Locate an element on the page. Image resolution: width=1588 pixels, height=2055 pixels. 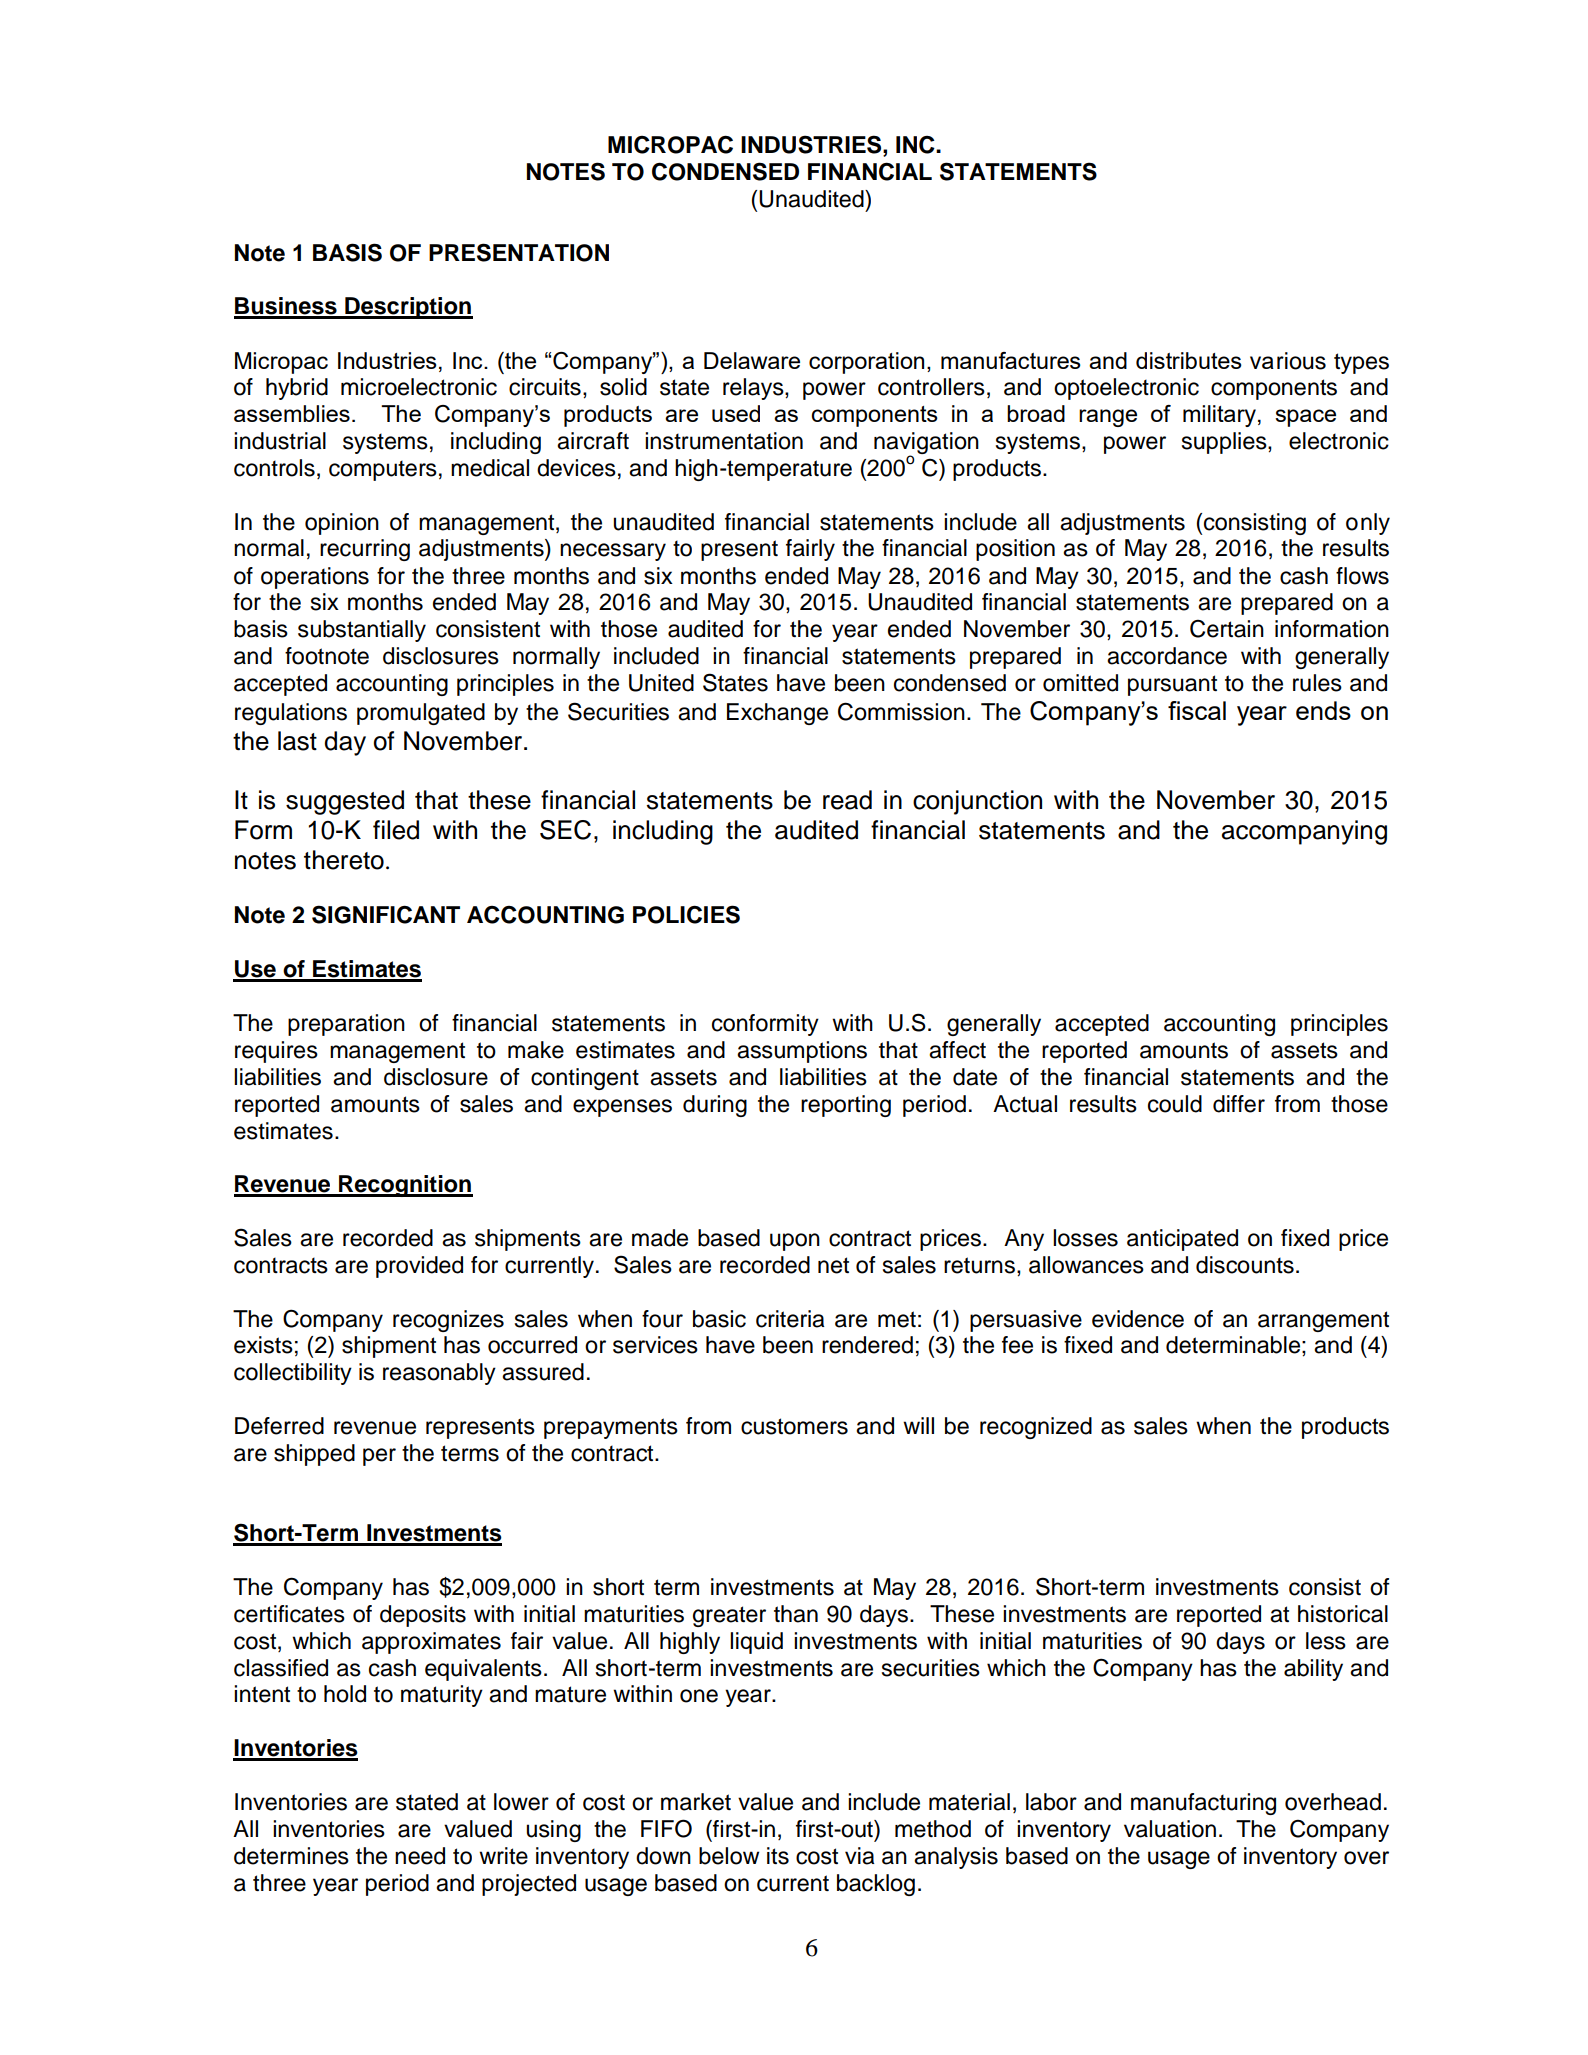
read is located at coordinates (847, 800).
